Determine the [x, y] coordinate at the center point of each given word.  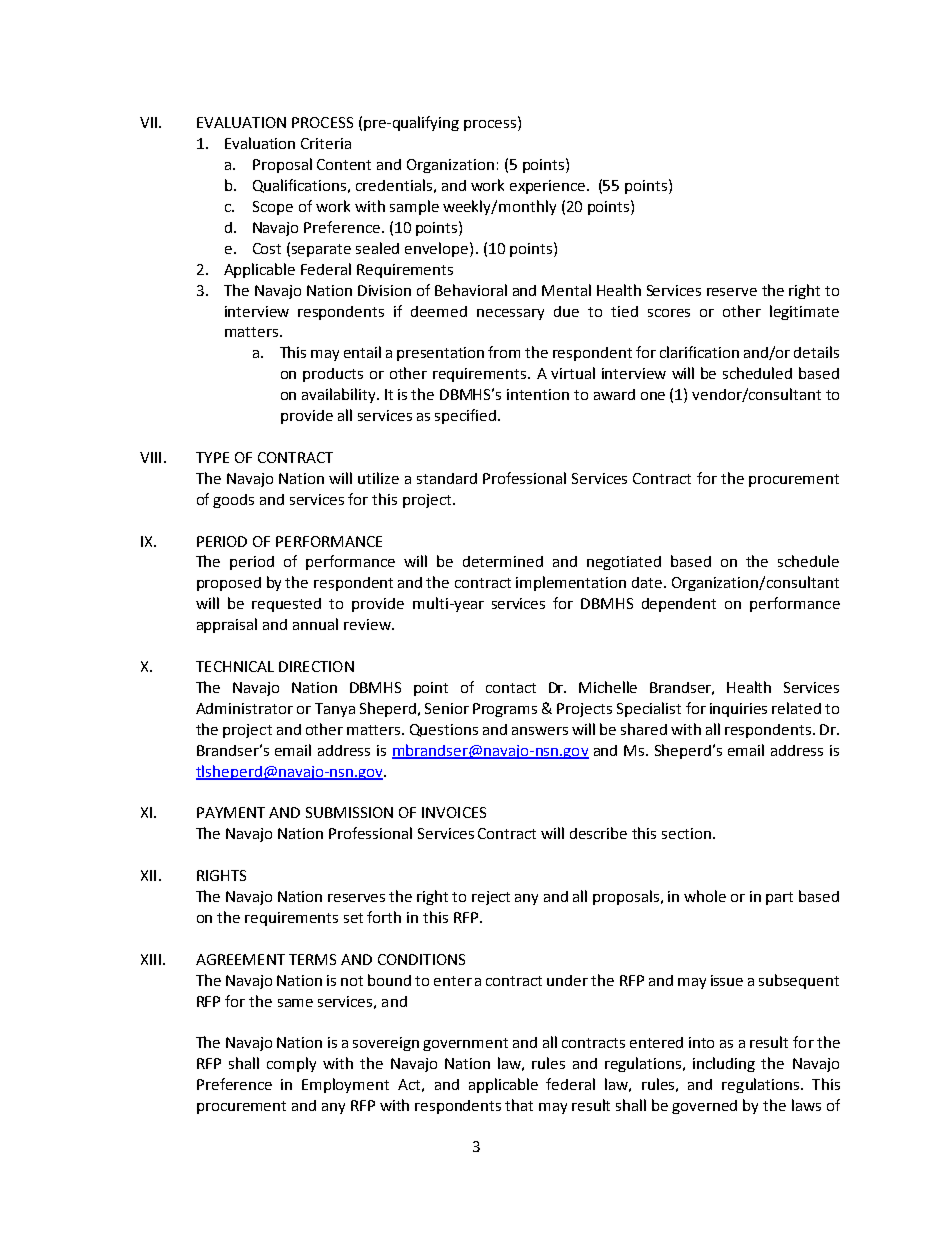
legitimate [804, 312]
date [648, 582]
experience [549, 187]
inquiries [738, 710]
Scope [273, 208]
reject [491, 898]
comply [291, 1064]
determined [503, 561]
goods [233, 501]
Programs [505, 710]
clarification [699, 352]
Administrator [244, 708]
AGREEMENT [240, 959]
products [333, 375]
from [504, 352]
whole [705, 896]
